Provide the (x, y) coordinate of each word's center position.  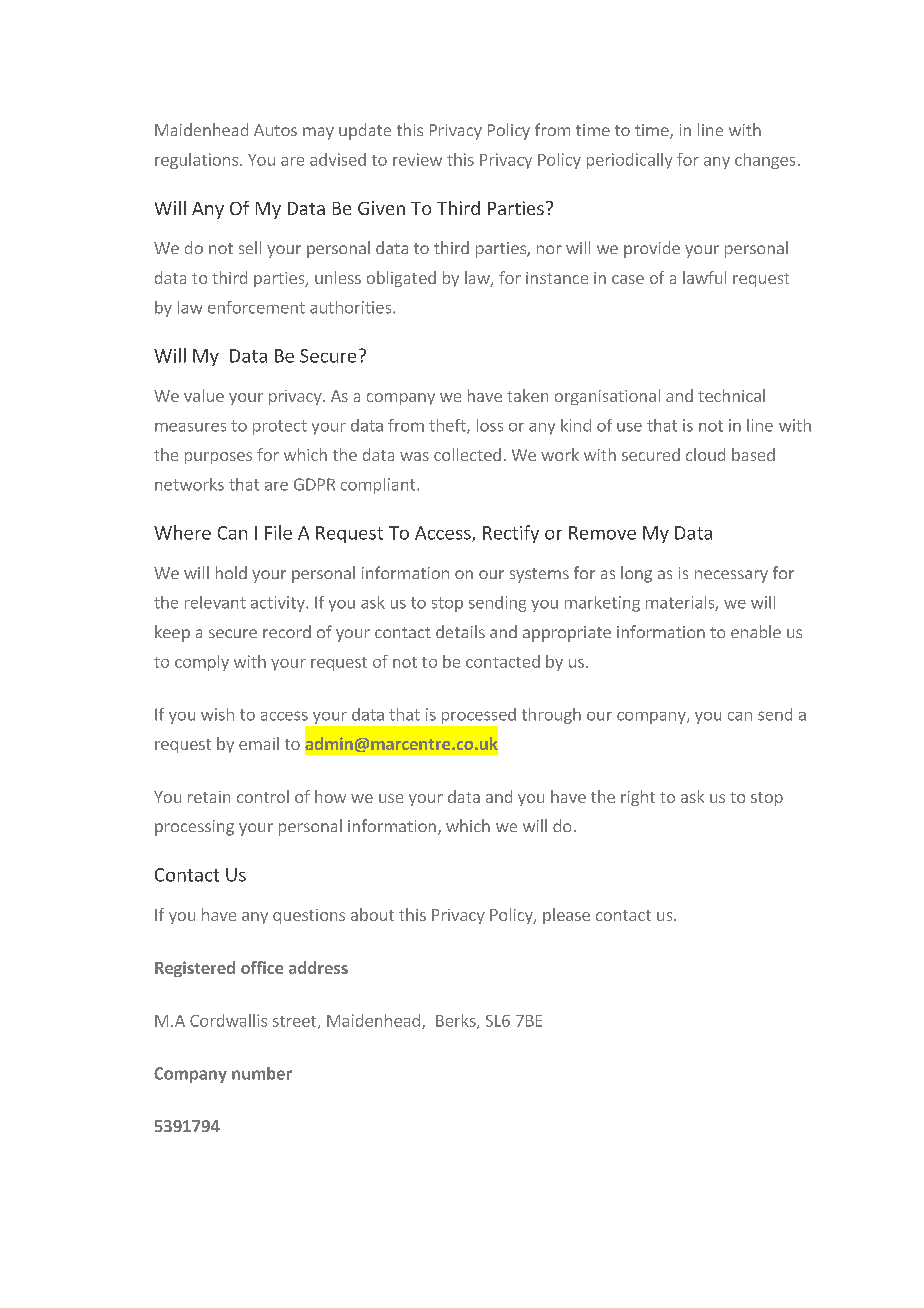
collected (467, 454)
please (566, 916)
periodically (629, 161)
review (417, 159)
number (262, 1073)
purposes (218, 458)
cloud (705, 454)
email (259, 743)
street (296, 1022)
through (551, 716)
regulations (196, 161)
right (638, 798)
